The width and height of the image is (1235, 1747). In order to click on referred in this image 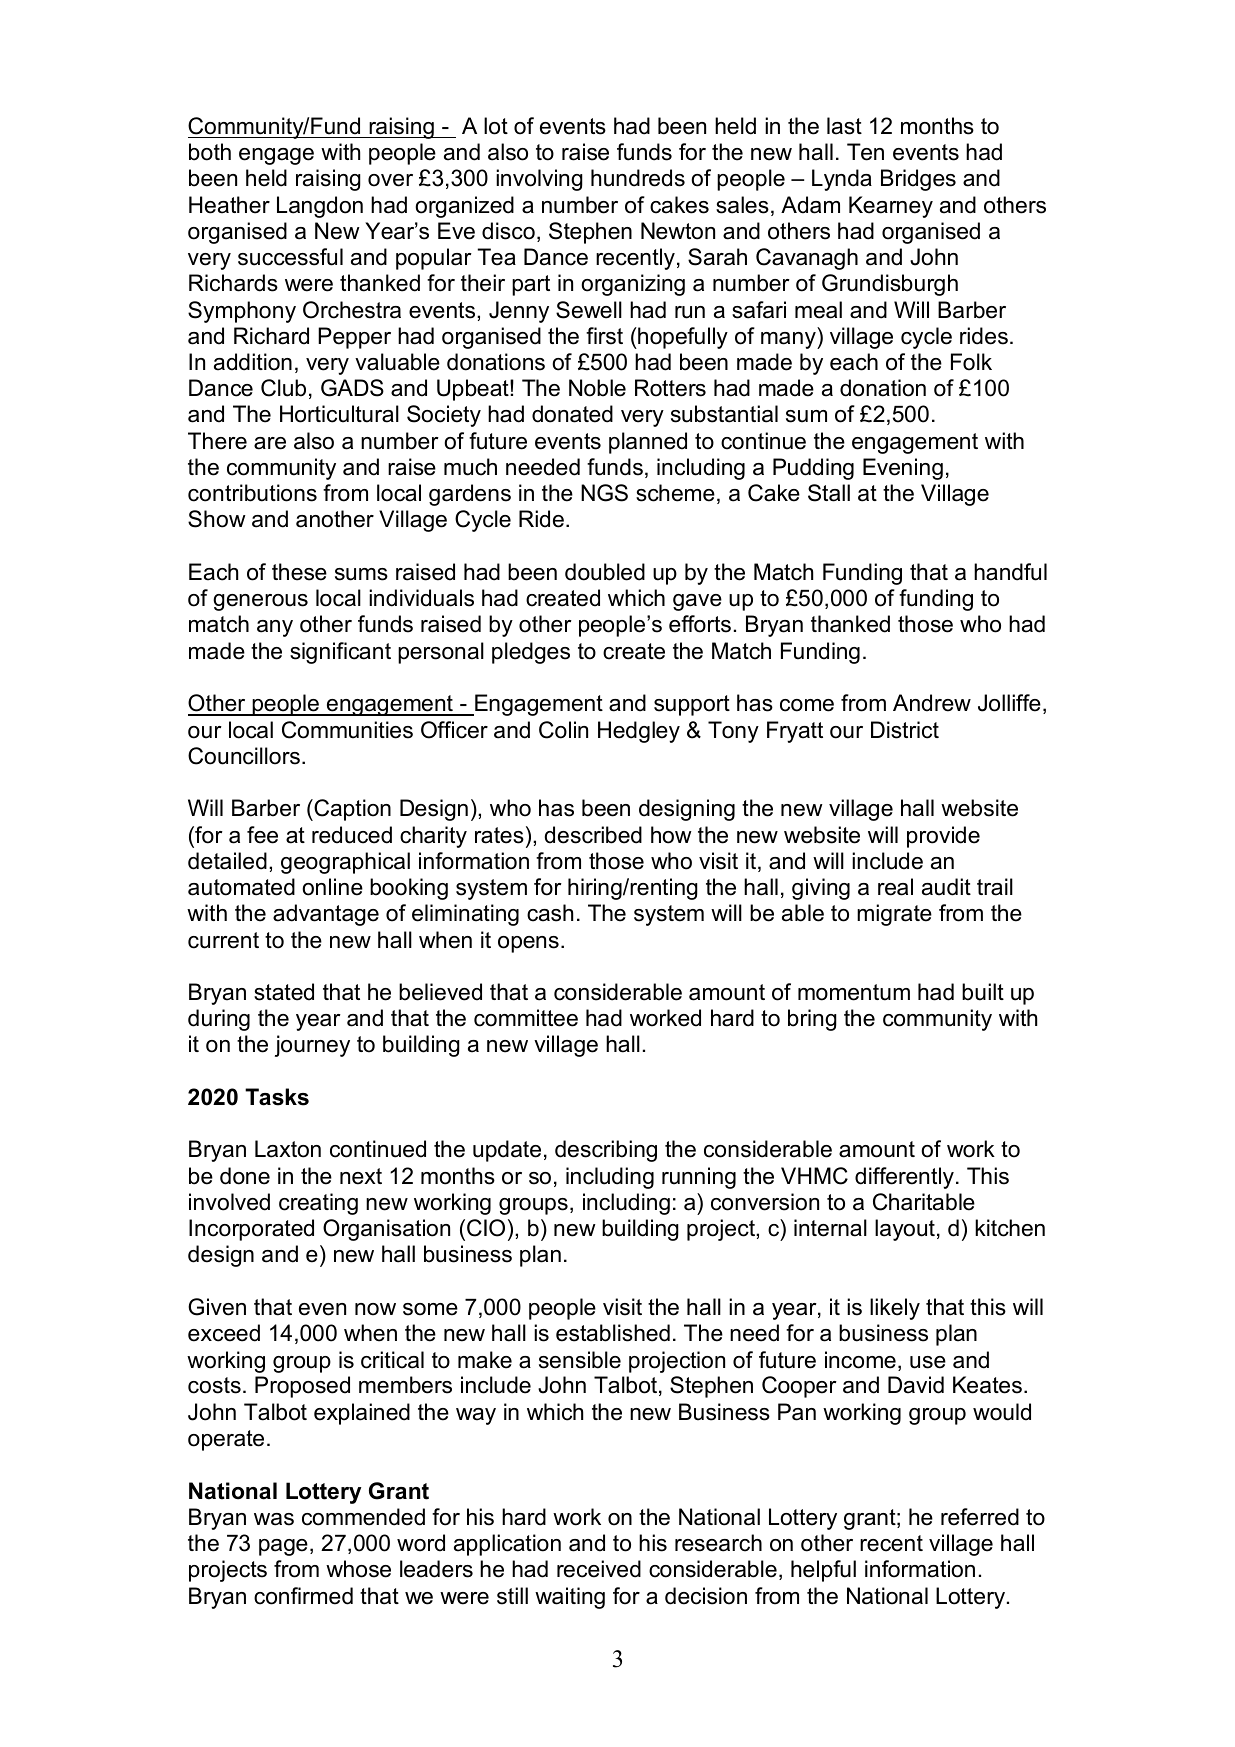, I will do `click(980, 1517)`.
